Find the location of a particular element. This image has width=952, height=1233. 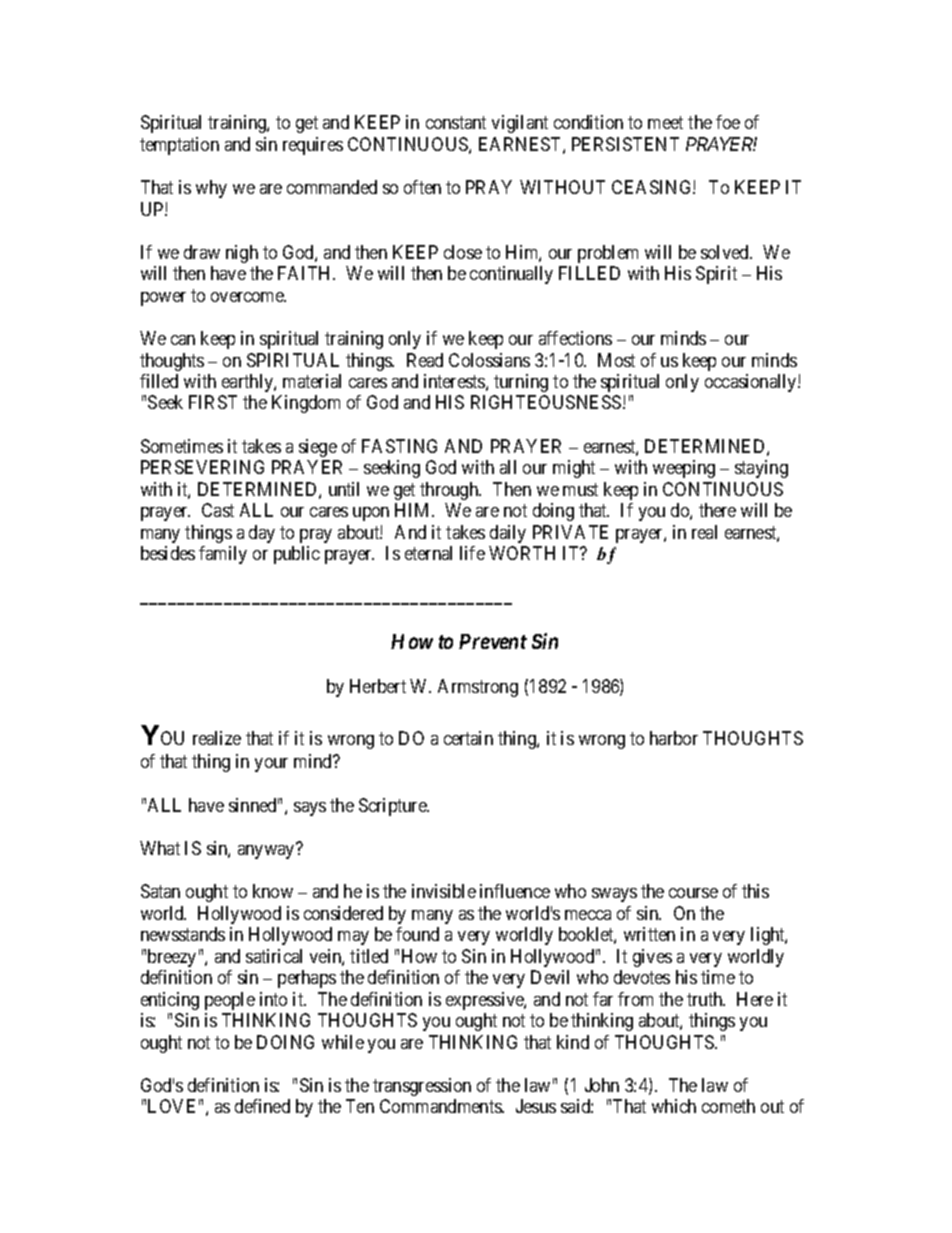

through is located at coordinates (450, 491).
